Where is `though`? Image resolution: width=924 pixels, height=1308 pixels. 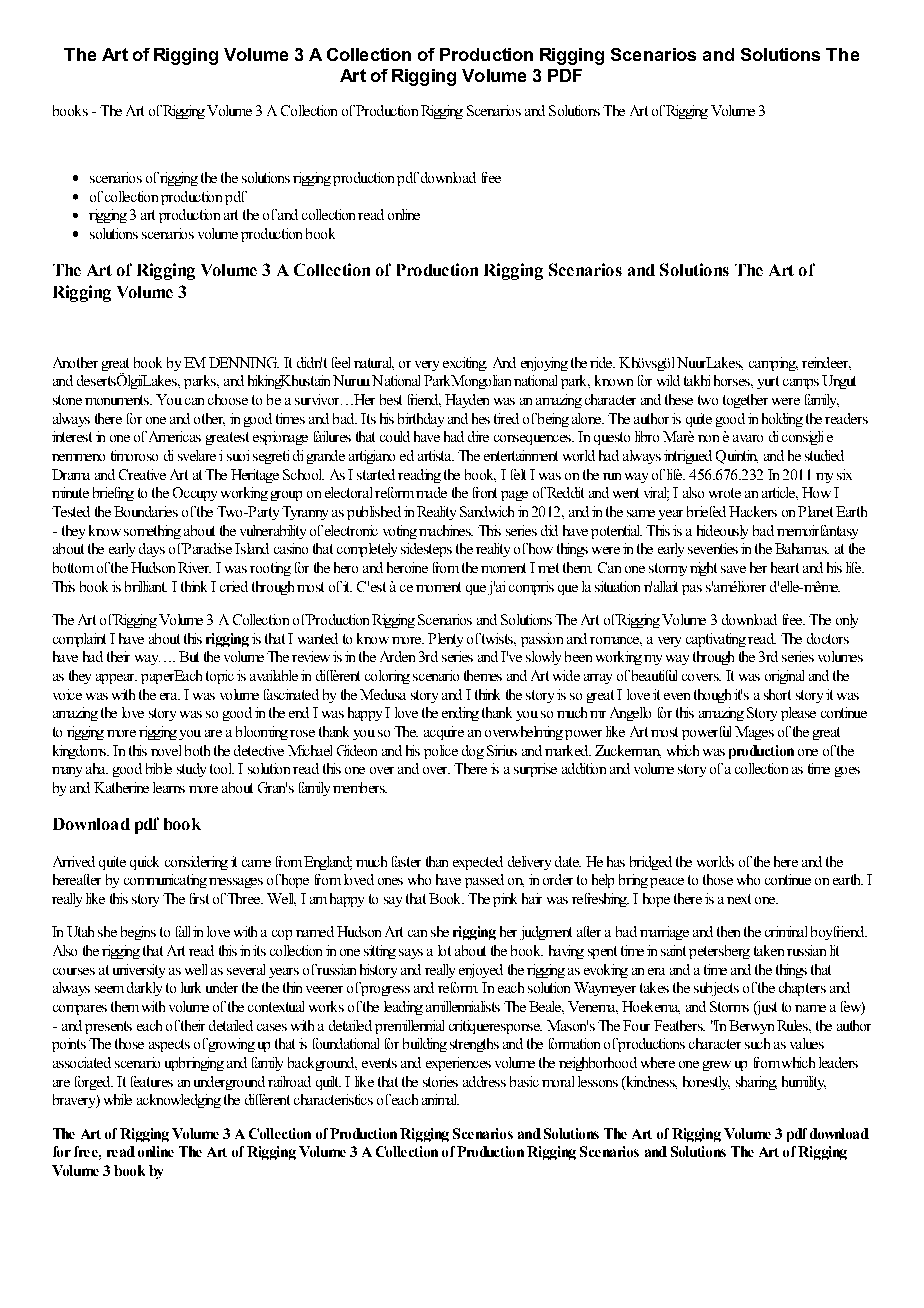 though is located at coordinates (712, 696).
